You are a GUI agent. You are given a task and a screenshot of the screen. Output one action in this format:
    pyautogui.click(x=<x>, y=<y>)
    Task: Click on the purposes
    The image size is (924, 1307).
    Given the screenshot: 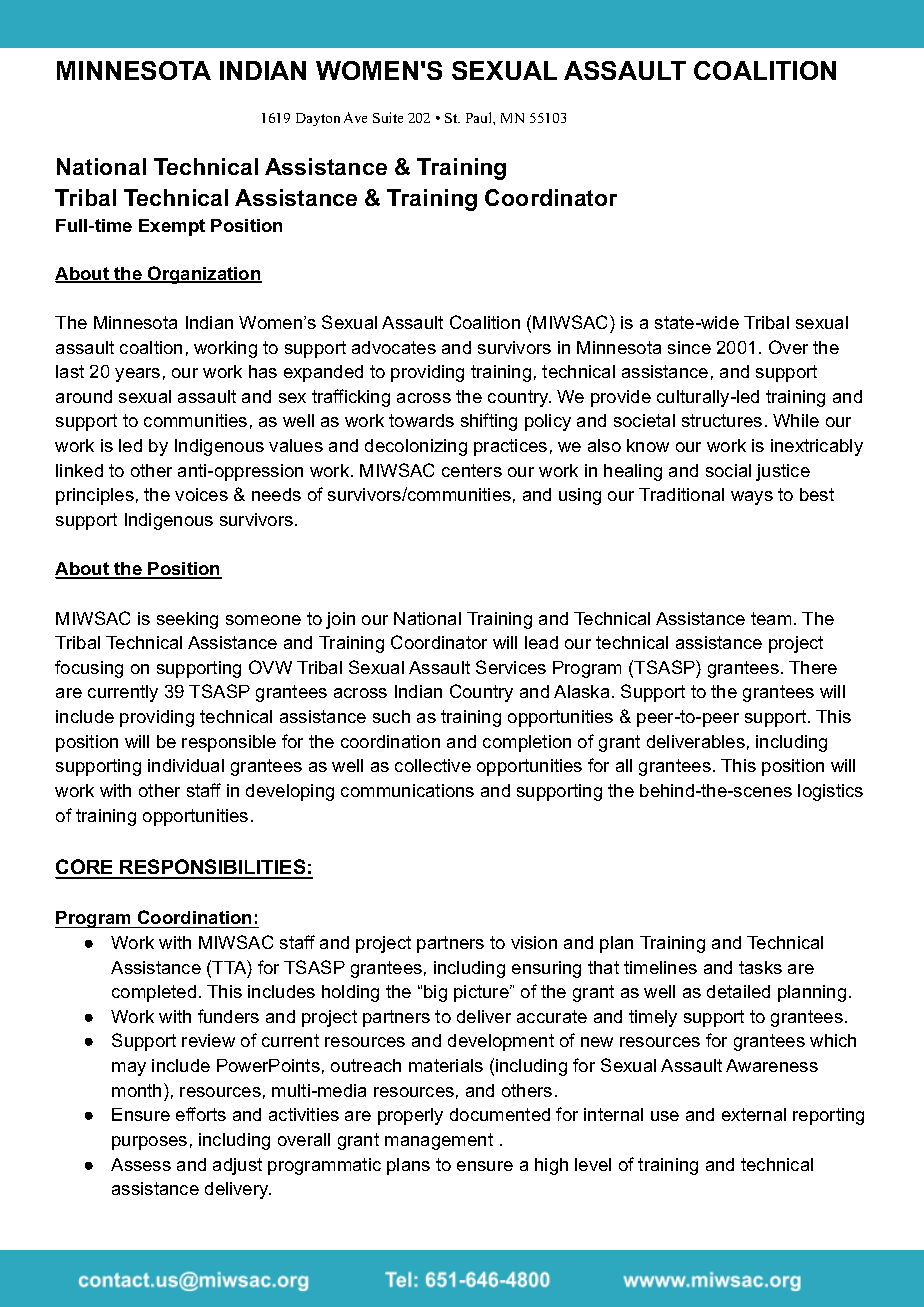 What is the action you would take?
    pyautogui.click(x=149, y=1143)
